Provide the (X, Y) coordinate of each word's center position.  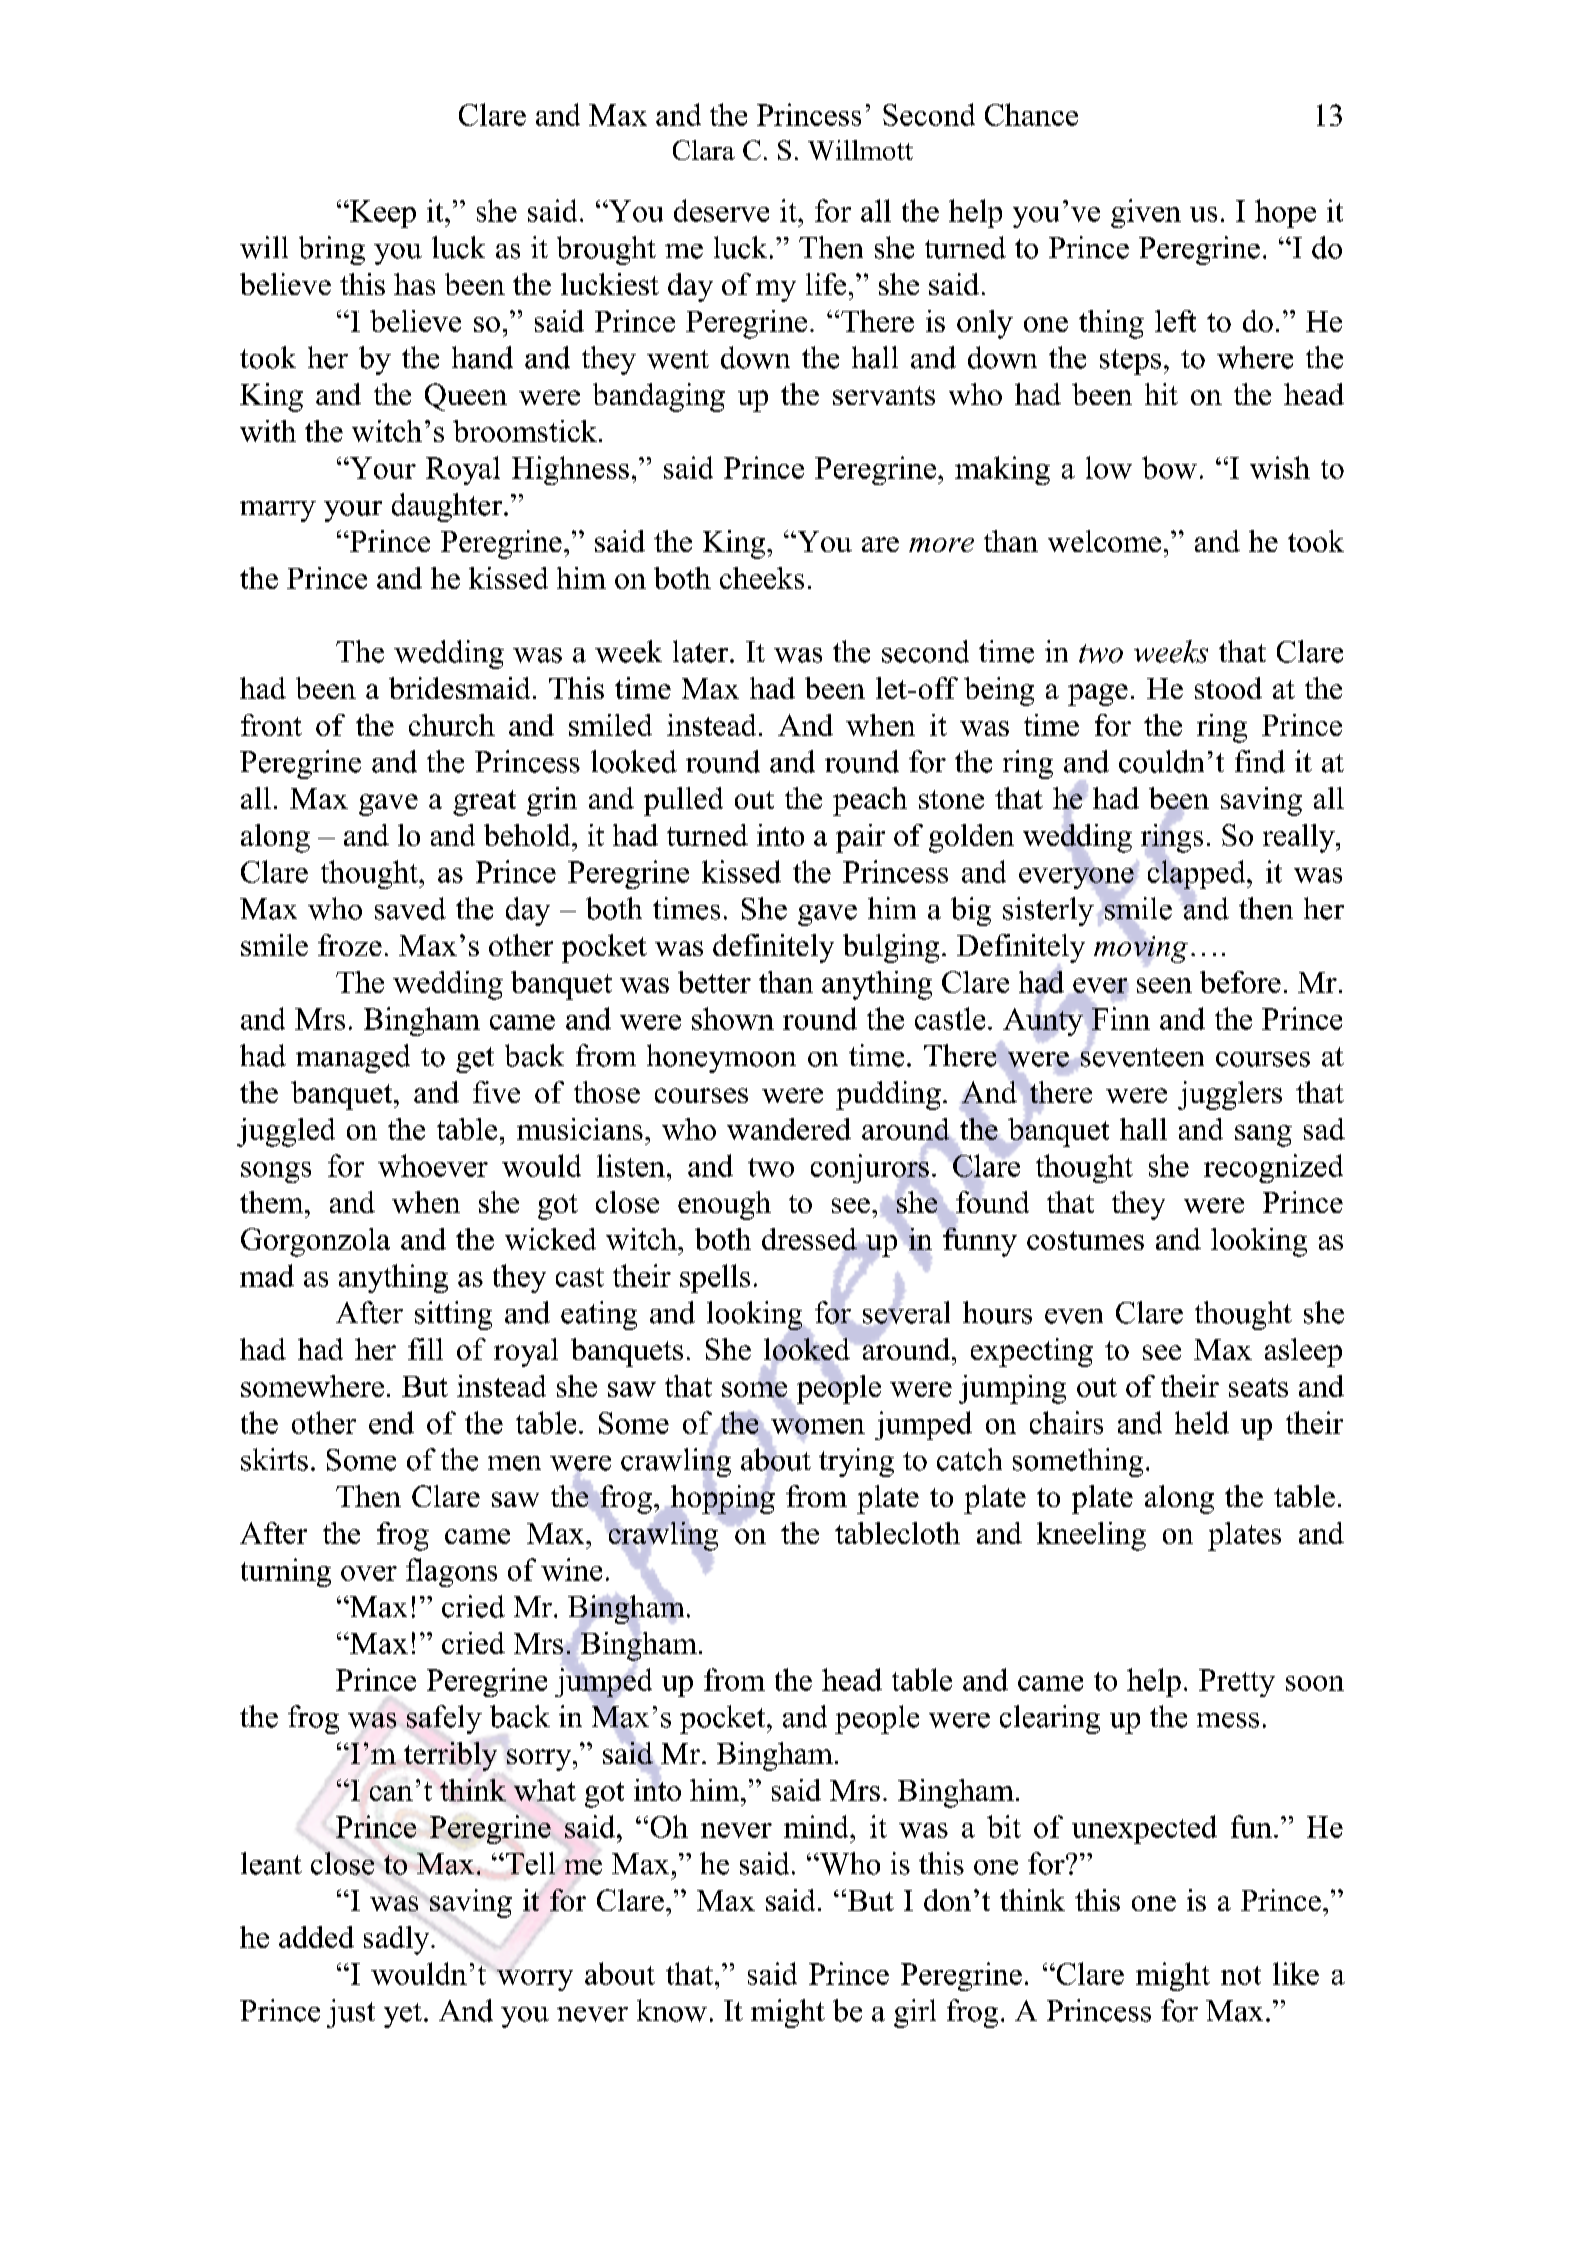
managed (353, 1058)
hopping (723, 1499)
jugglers (1230, 1095)
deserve (721, 210)
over (369, 1573)
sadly (398, 1940)
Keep (382, 214)
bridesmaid (459, 688)
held (1202, 1422)
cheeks (762, 578)
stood (1228, 688)
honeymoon (721, 1058)
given (1146, 213)
